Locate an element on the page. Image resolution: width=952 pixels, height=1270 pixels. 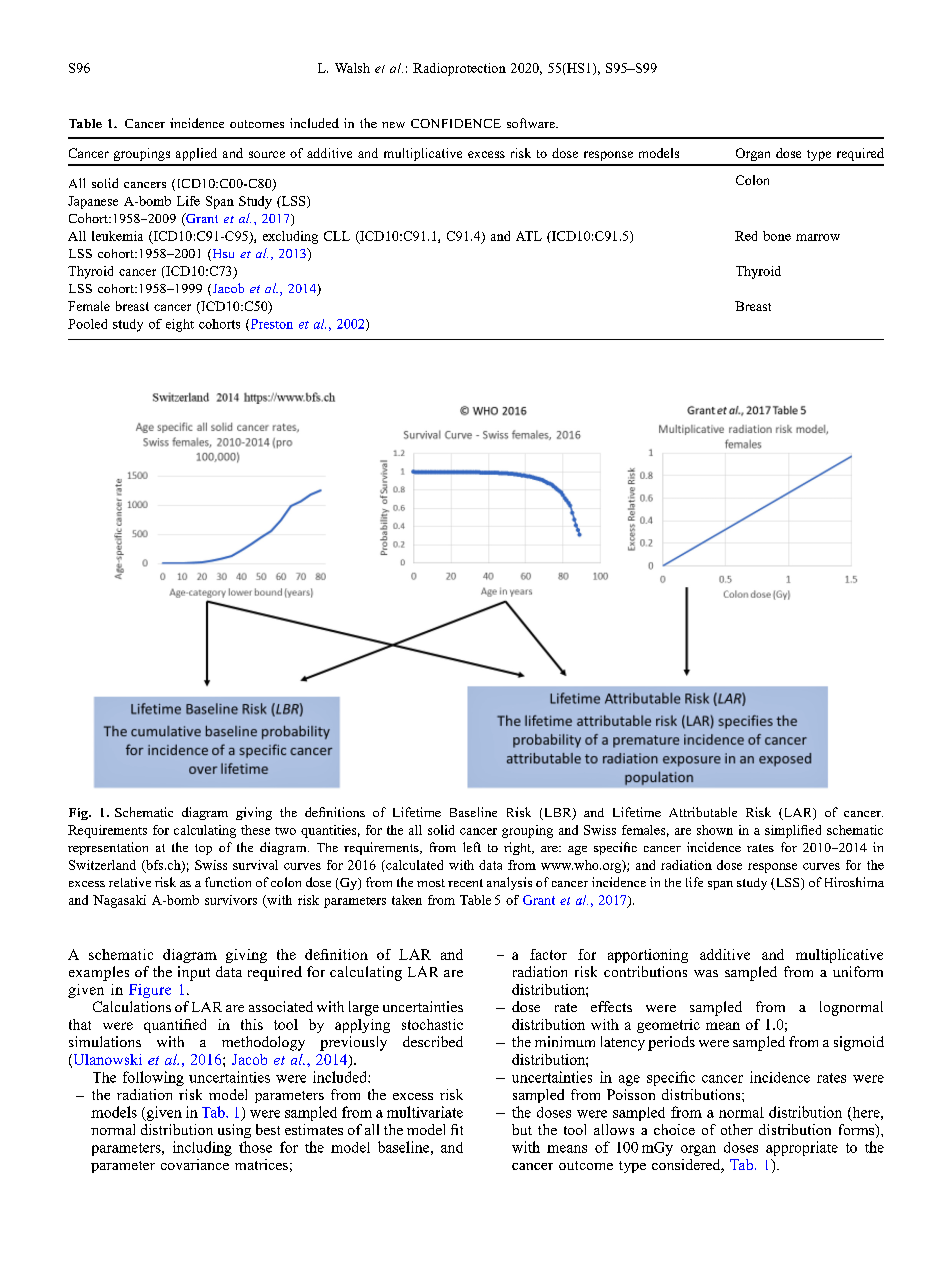
including is located at coordinates (202, 1148).
